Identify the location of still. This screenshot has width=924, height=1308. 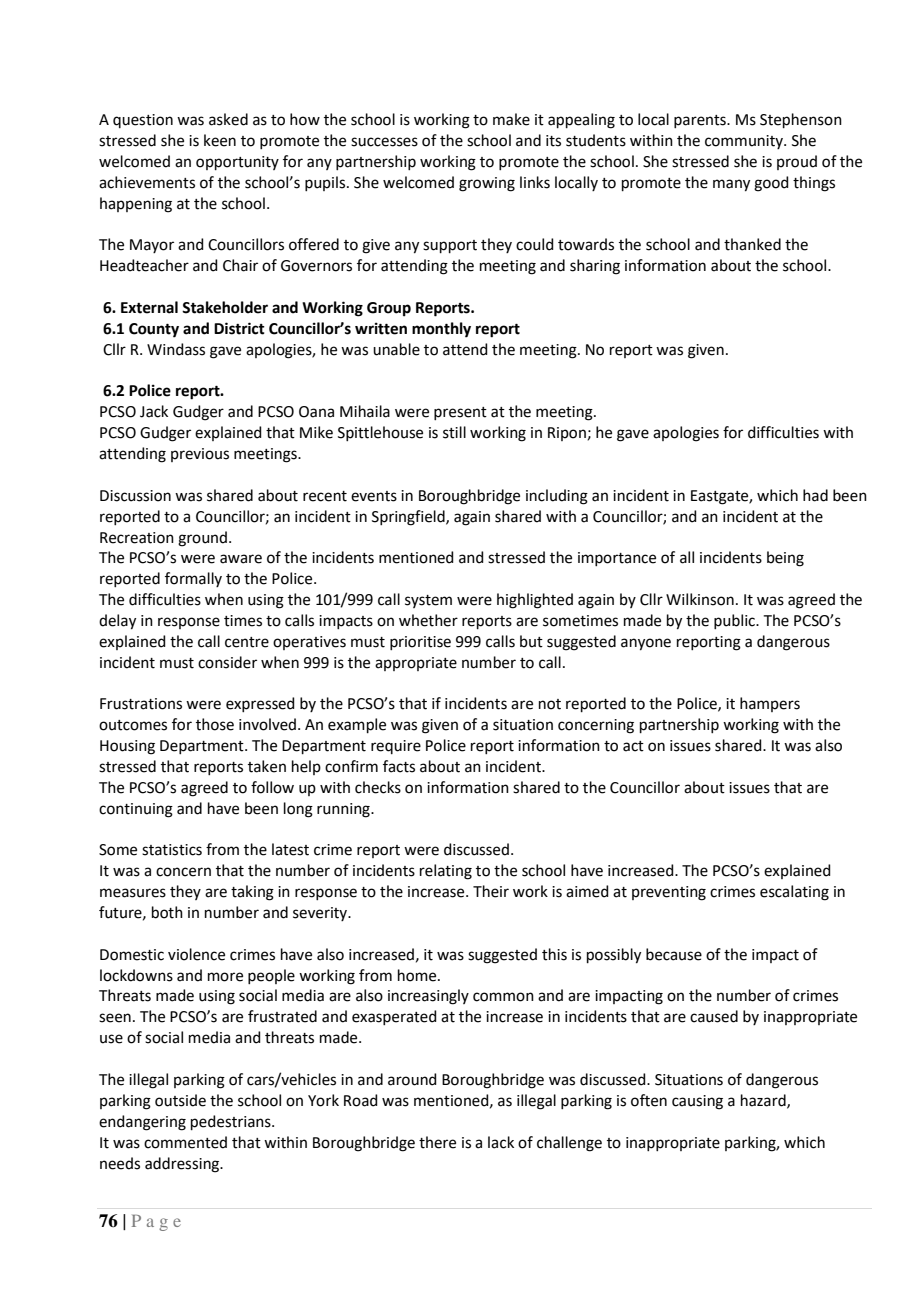
(454, 432).
